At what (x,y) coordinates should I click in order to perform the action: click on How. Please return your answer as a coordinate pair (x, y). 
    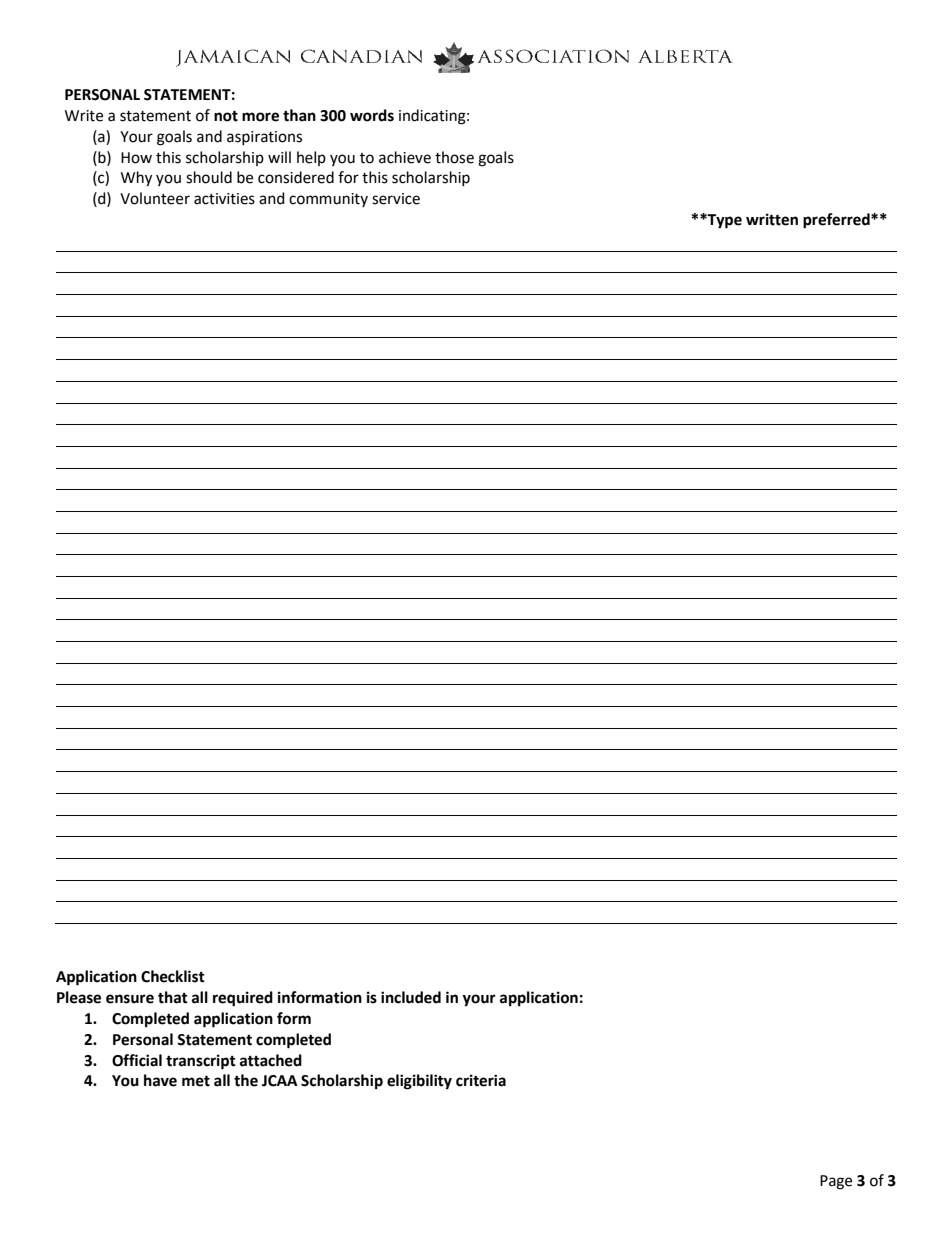
    Looking at the image, I should click on (136, 158).
